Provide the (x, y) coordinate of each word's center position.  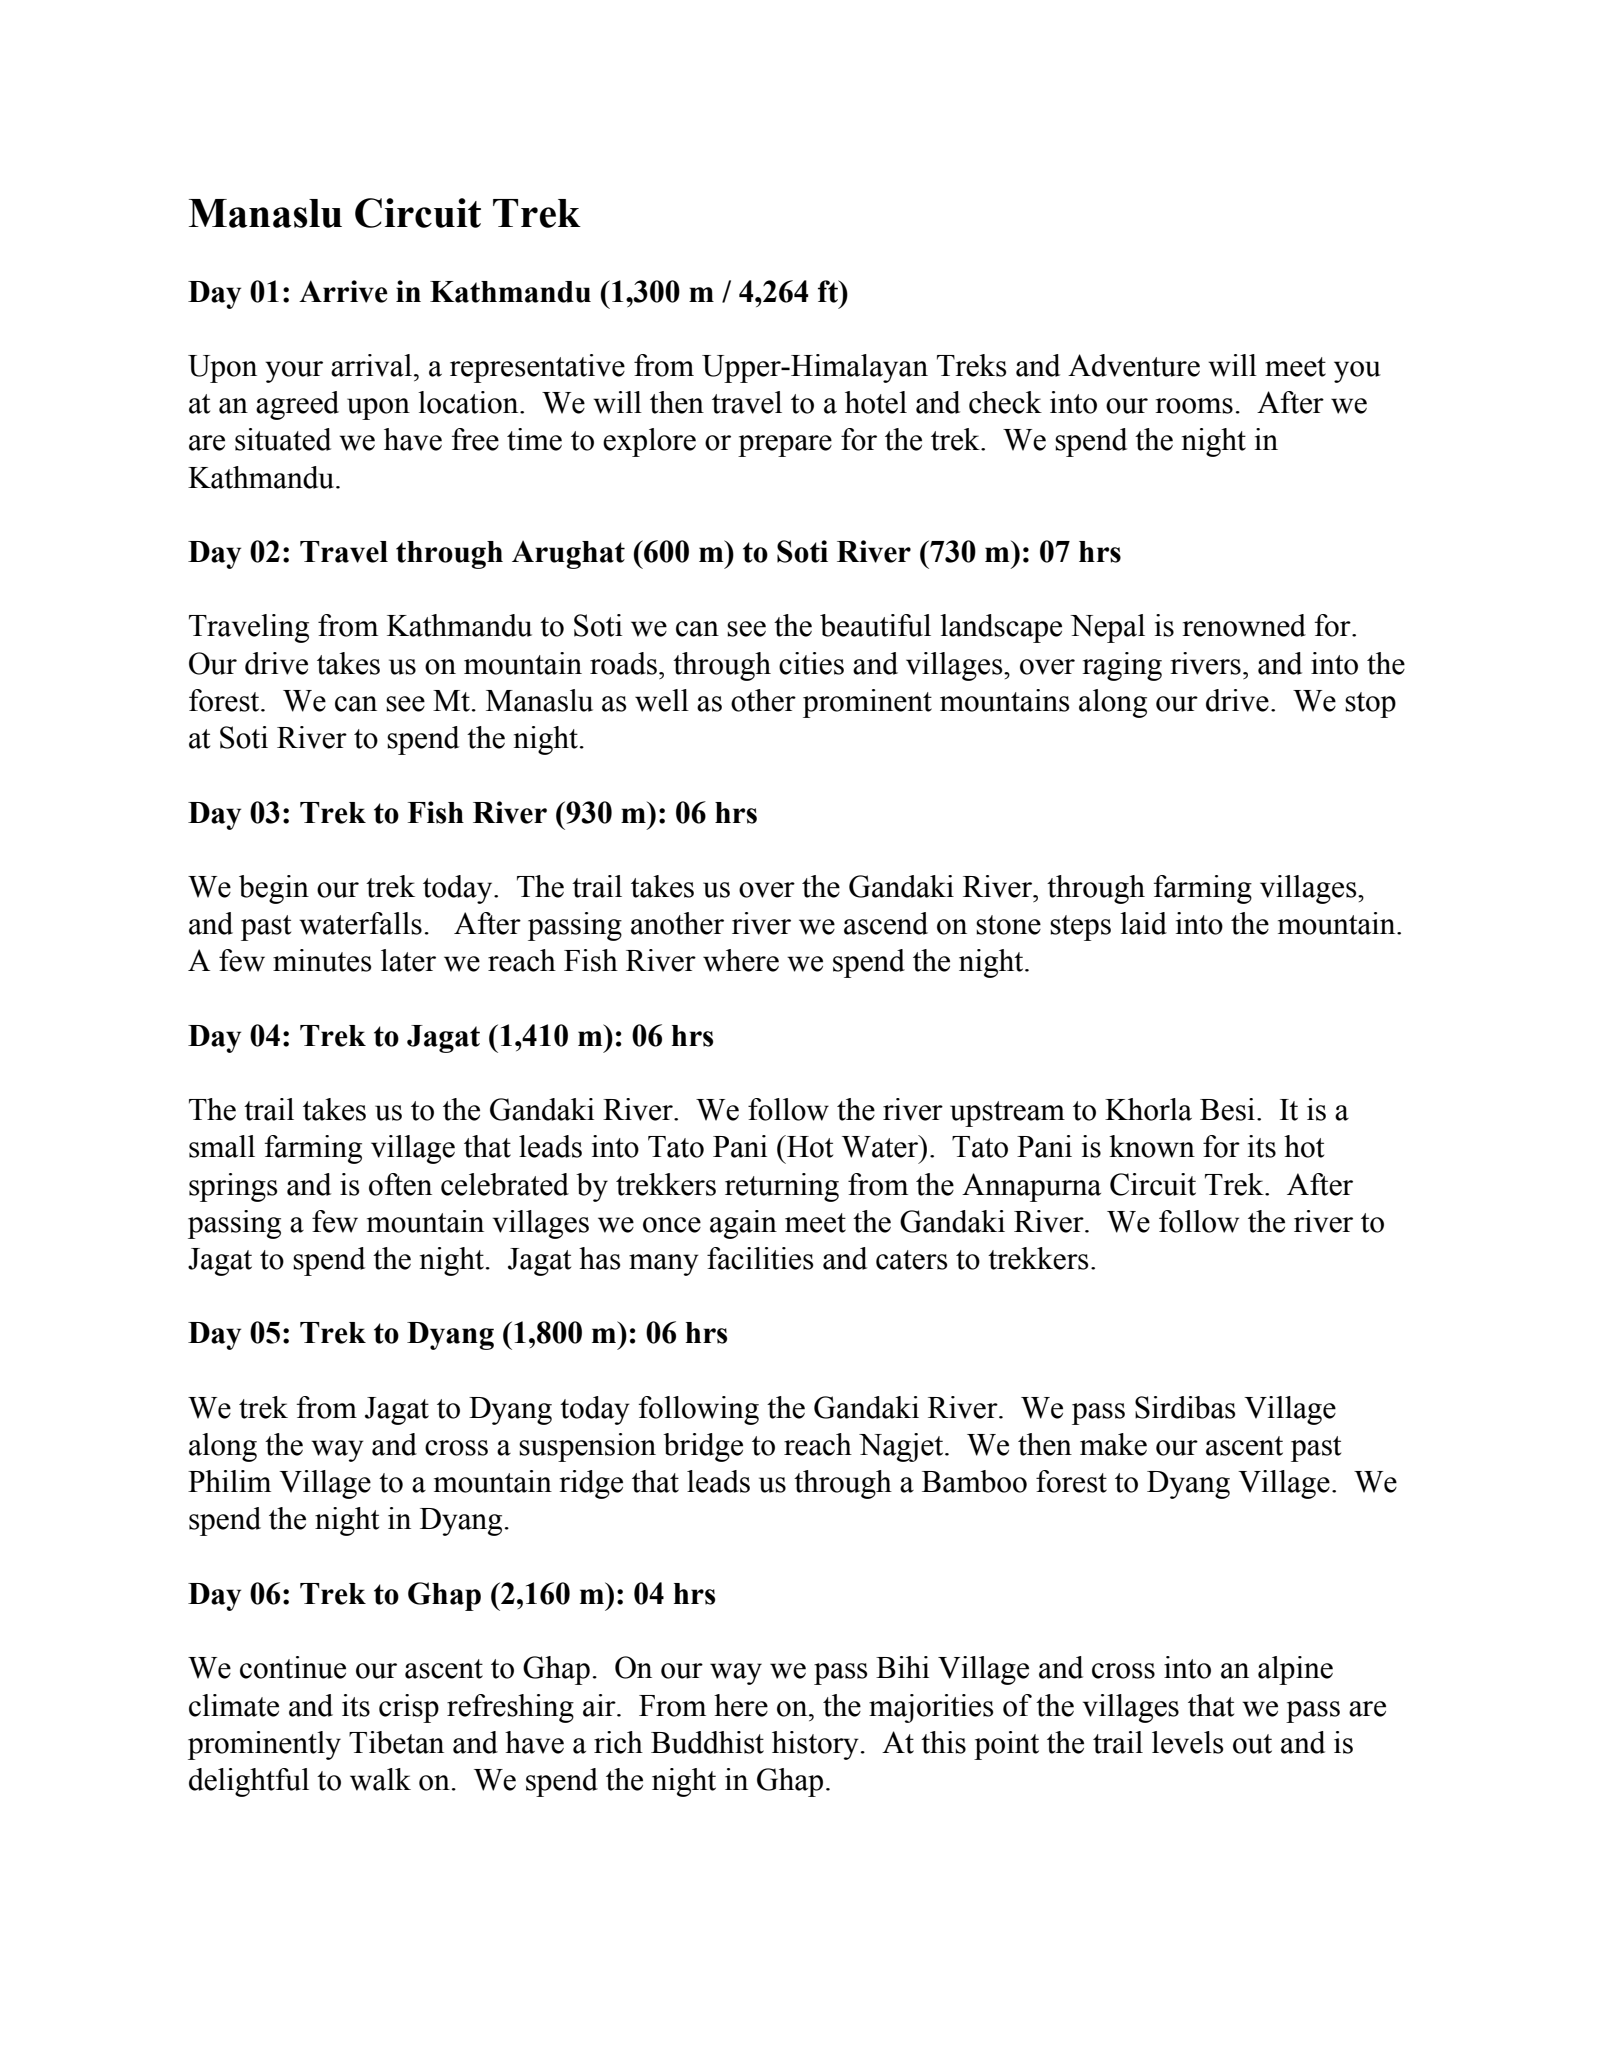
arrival (371, 365)
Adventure (1134, 365)
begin (274, 889)
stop (1370, 705)
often (400, 1184)
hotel (876, 402)
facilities (760, 1258)
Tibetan (396, 1742)
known (1152, 1146)
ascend (886, 923)
